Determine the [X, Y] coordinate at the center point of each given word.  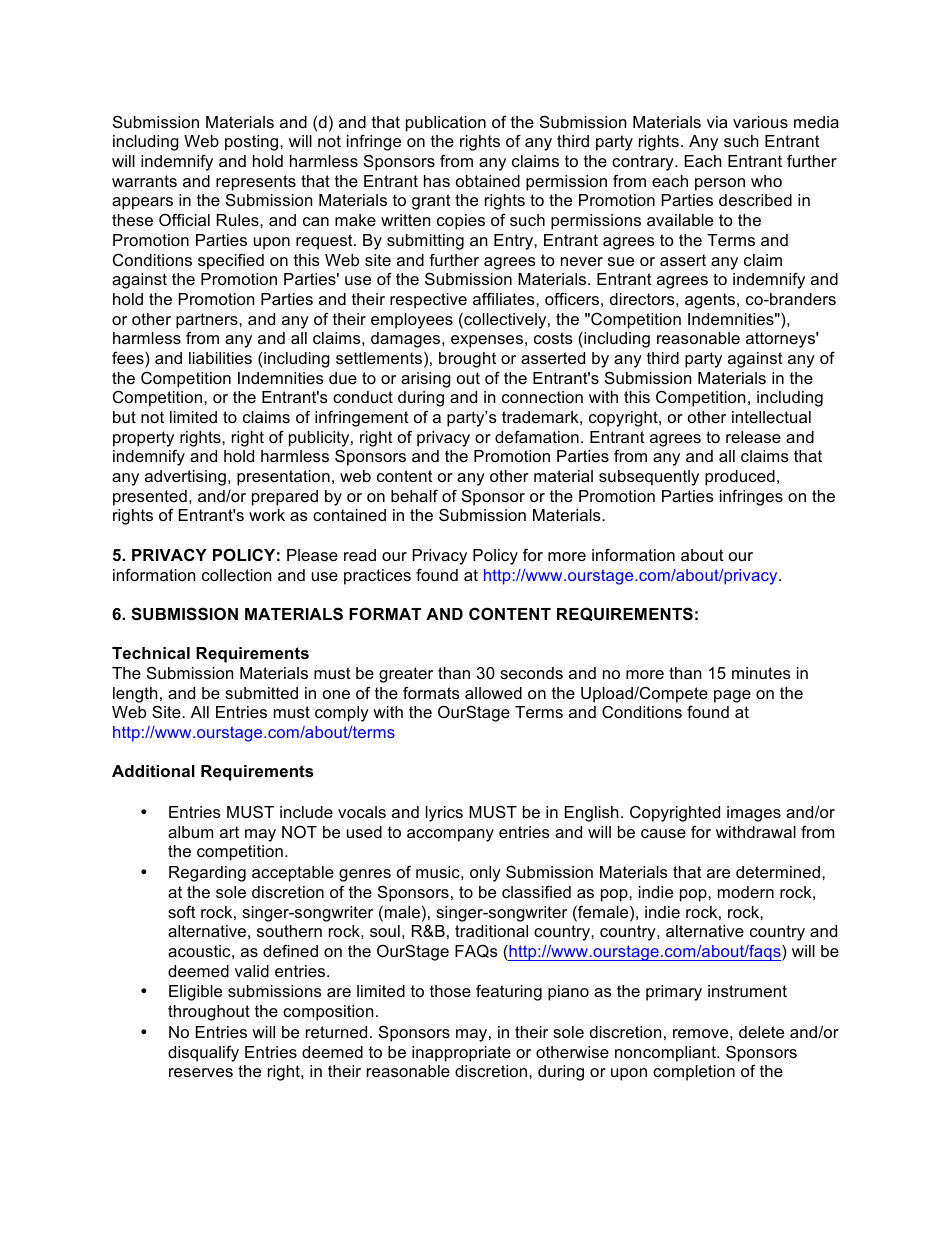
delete [761, 1032]
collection [236, 575]
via [717, 122]
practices [377, 577]
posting [253, 143]
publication [446, 124]
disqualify [203, 1053]
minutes [761, 673]
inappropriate [461, 1054]
